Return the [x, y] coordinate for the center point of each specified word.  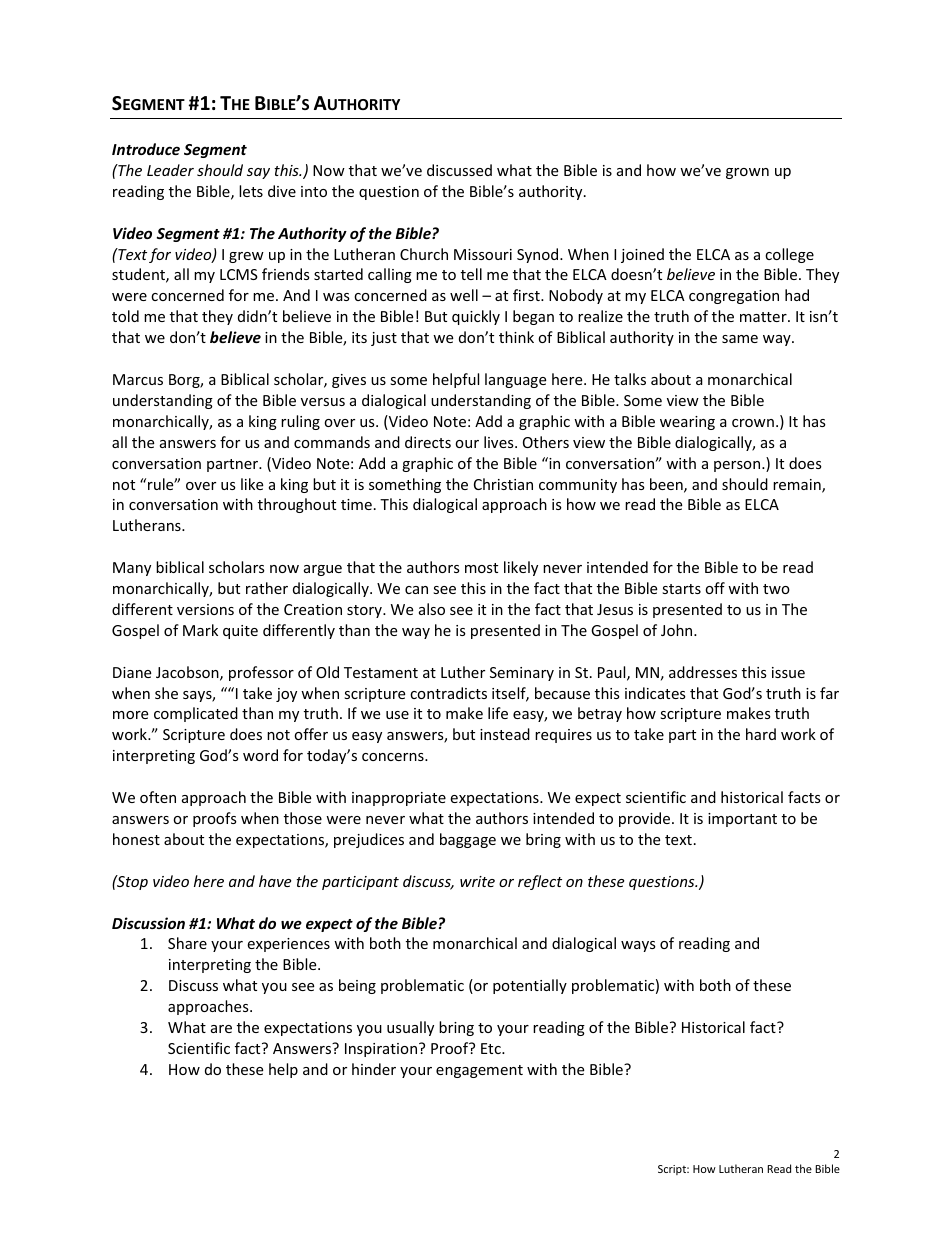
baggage [468, 840]
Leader [170, 170]
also [432, 609]
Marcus [138, 379]
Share [187, 943]
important [742, 820]
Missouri [483, 254]
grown [747, 173]
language [515, 380]
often [158, 797]
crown [753, 423]
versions [205, 609]
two [776, 589]
